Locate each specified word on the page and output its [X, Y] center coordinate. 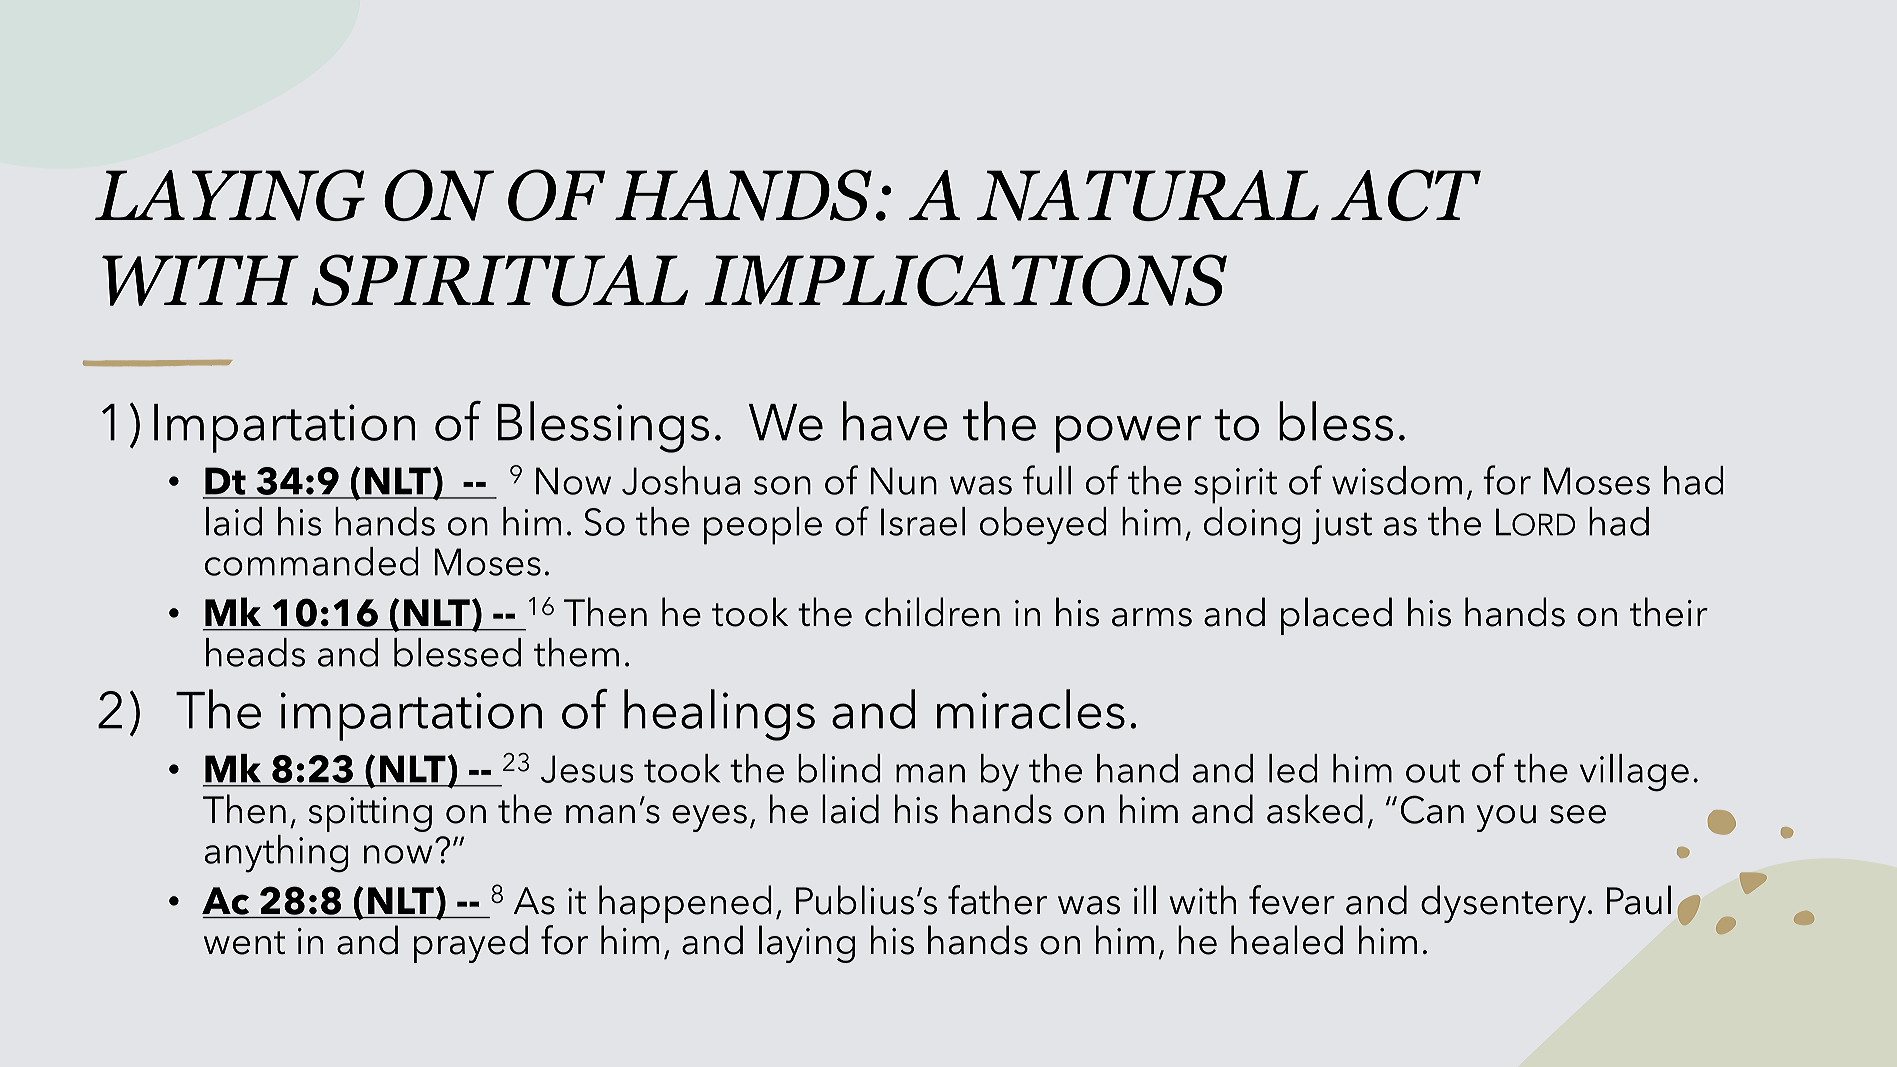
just [1342, 527]
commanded [312, 561]
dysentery [1505, 904]
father [997, 900]
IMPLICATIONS [966, 280]
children [932, 612]
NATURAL [1147, 195]
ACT [1406, 195]
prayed [471, 944]
